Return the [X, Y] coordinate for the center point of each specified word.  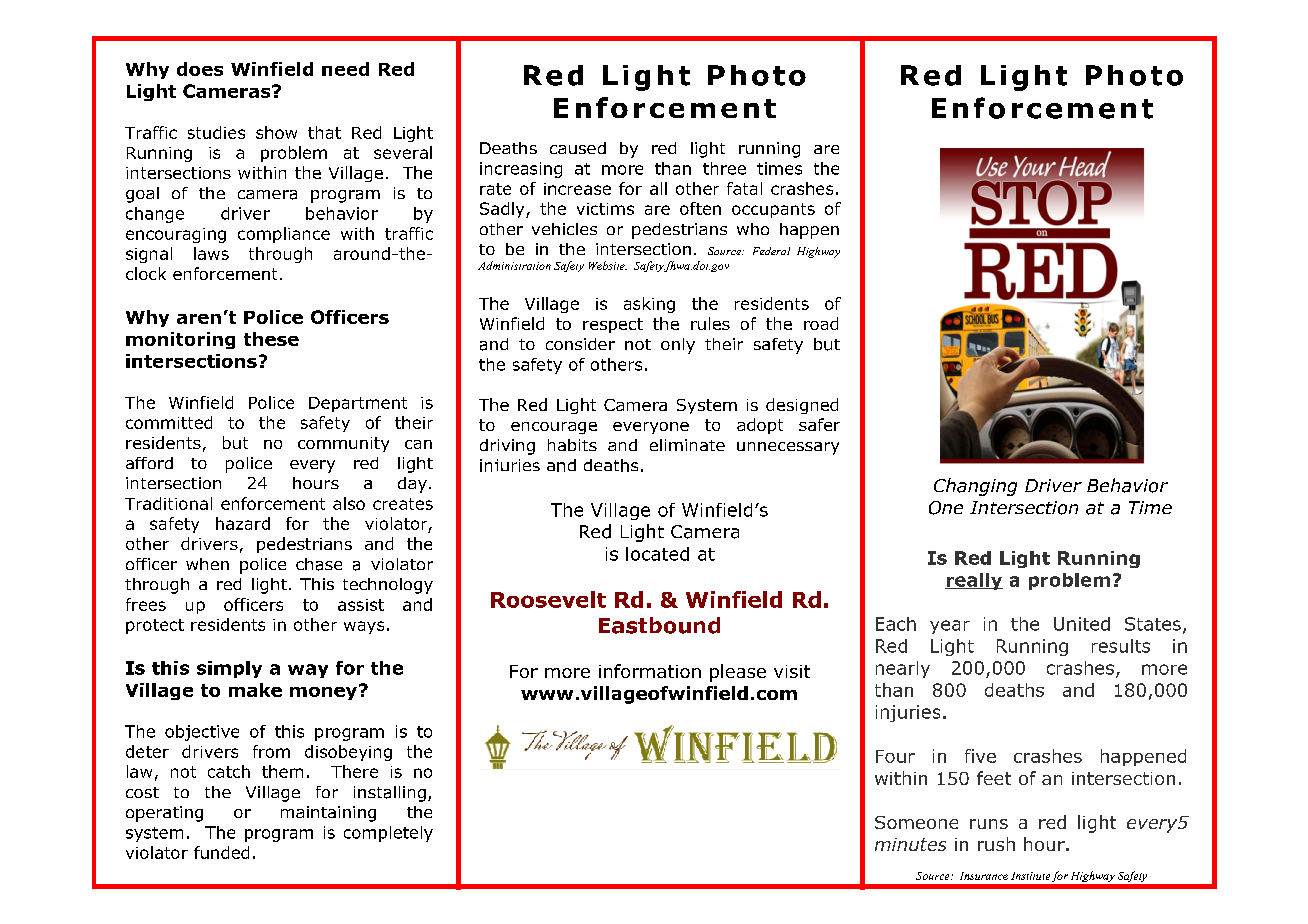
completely [388, 834]
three [724, 168]
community [343, 444]
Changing [975, 487]
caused [578, 148]
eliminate [687, 445]
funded [221, 852]
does [200, 69]
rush [996, 844]
